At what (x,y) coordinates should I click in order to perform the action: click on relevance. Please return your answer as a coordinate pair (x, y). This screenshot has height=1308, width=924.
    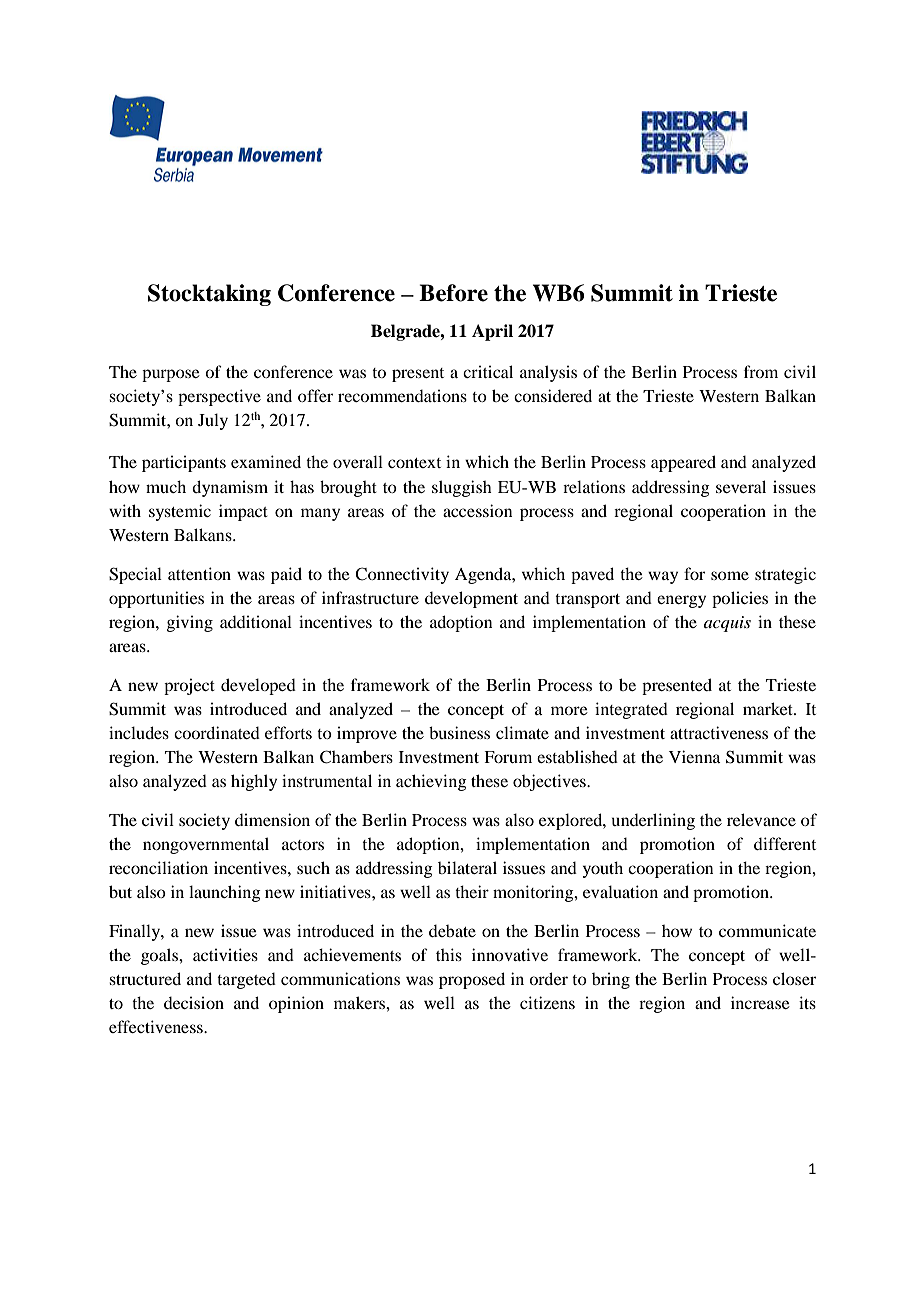
    Looking at the image, I should click on (761, 819).
